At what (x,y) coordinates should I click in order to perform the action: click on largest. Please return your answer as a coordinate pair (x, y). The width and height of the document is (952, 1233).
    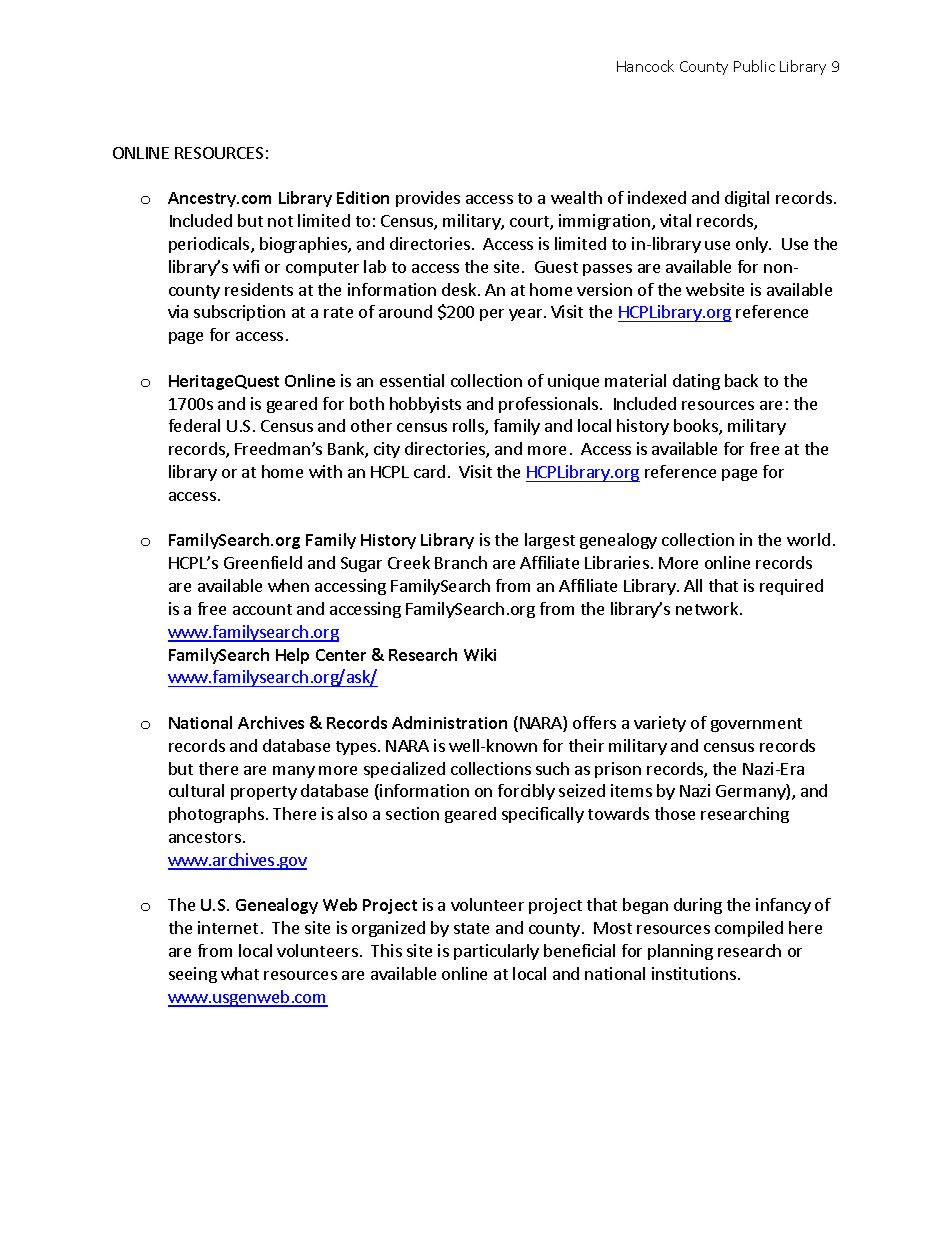
    Looking at the image, I should click on (550, 541).
